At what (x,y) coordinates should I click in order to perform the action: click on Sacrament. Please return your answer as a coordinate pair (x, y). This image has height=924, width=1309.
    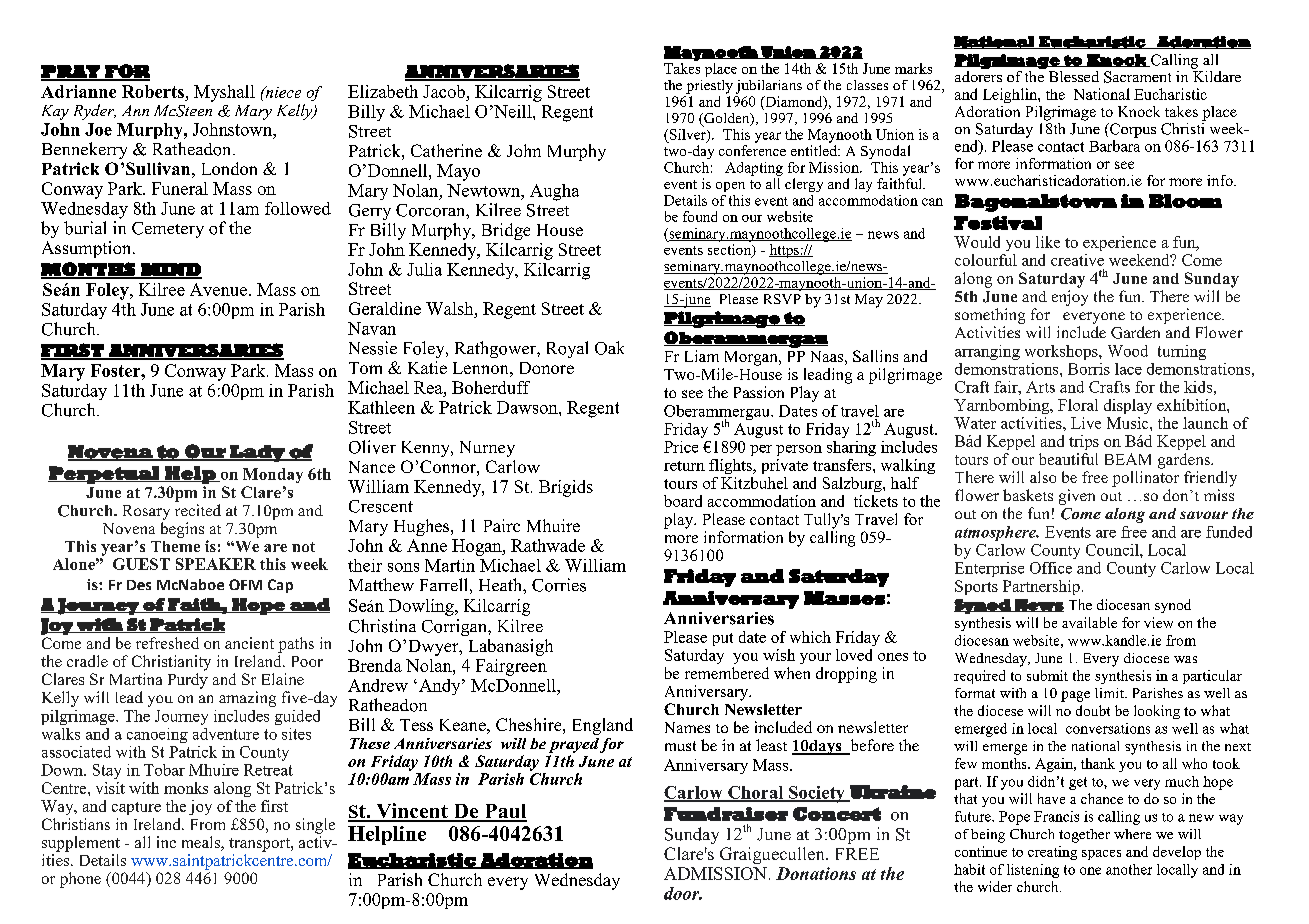
    Looking at the image, I should click on (1137, 77).
